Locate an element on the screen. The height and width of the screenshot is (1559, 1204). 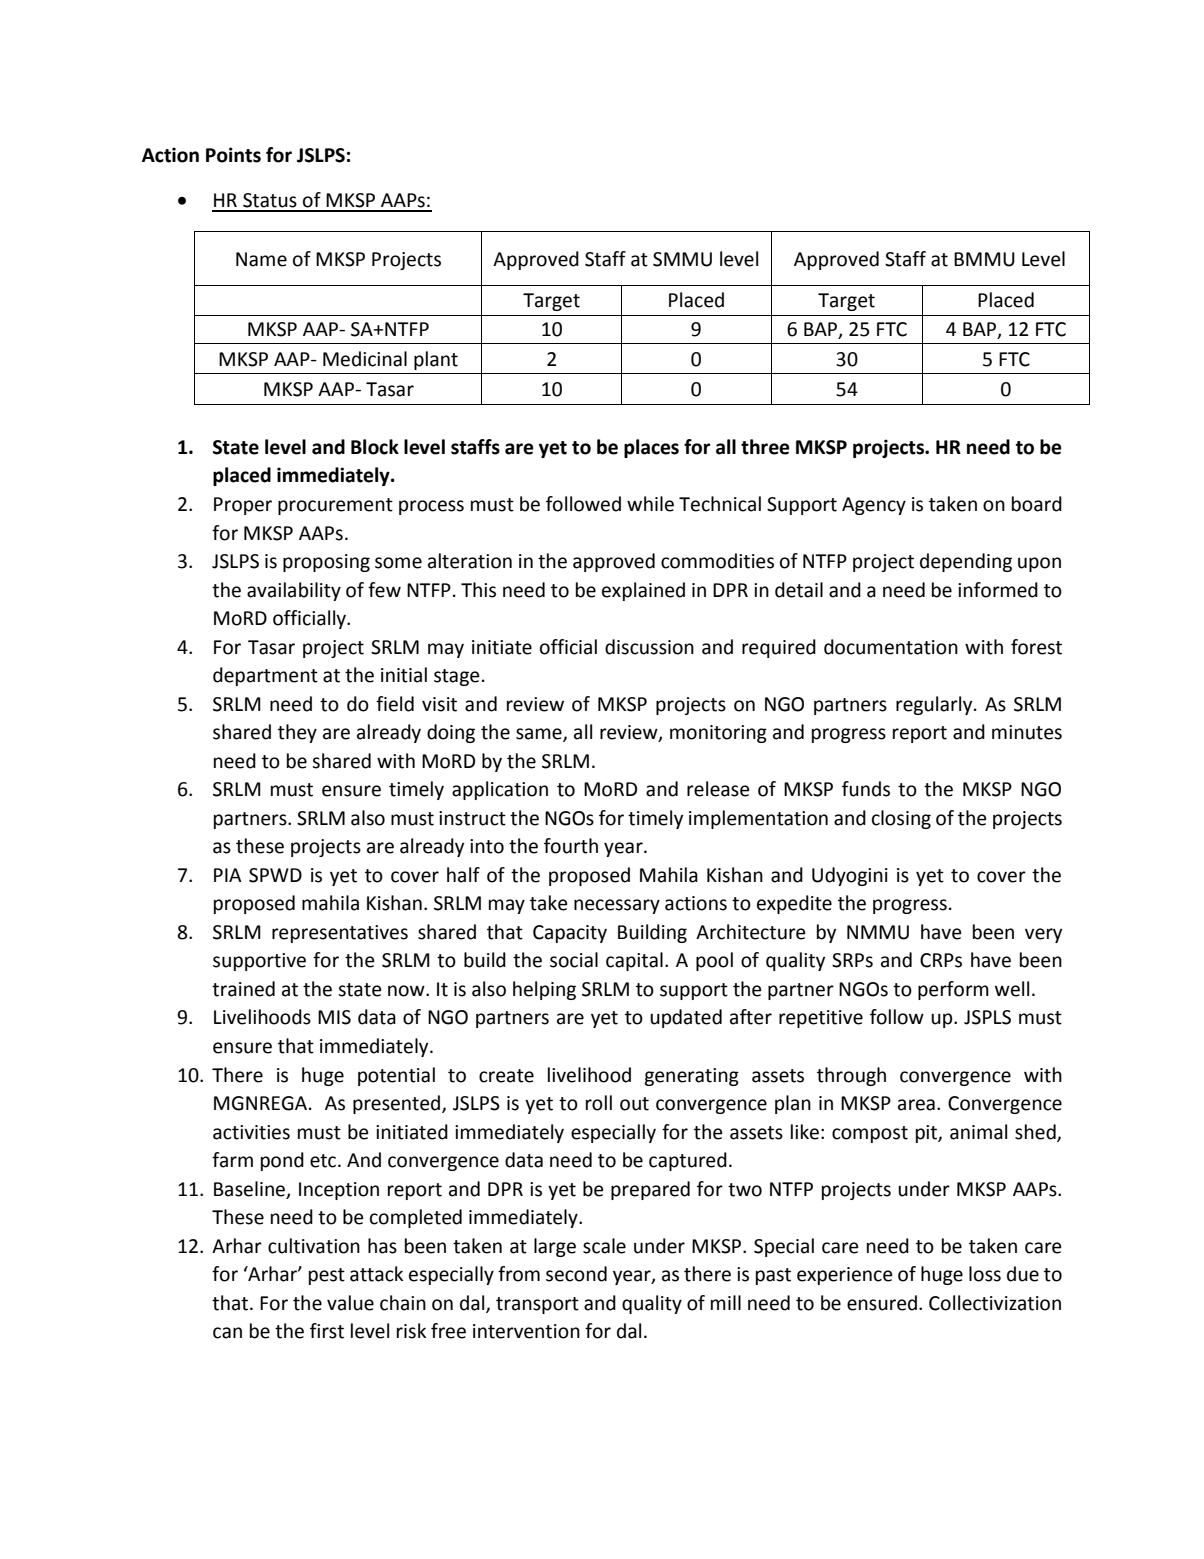
value is located at coordinates (350, 1303).
